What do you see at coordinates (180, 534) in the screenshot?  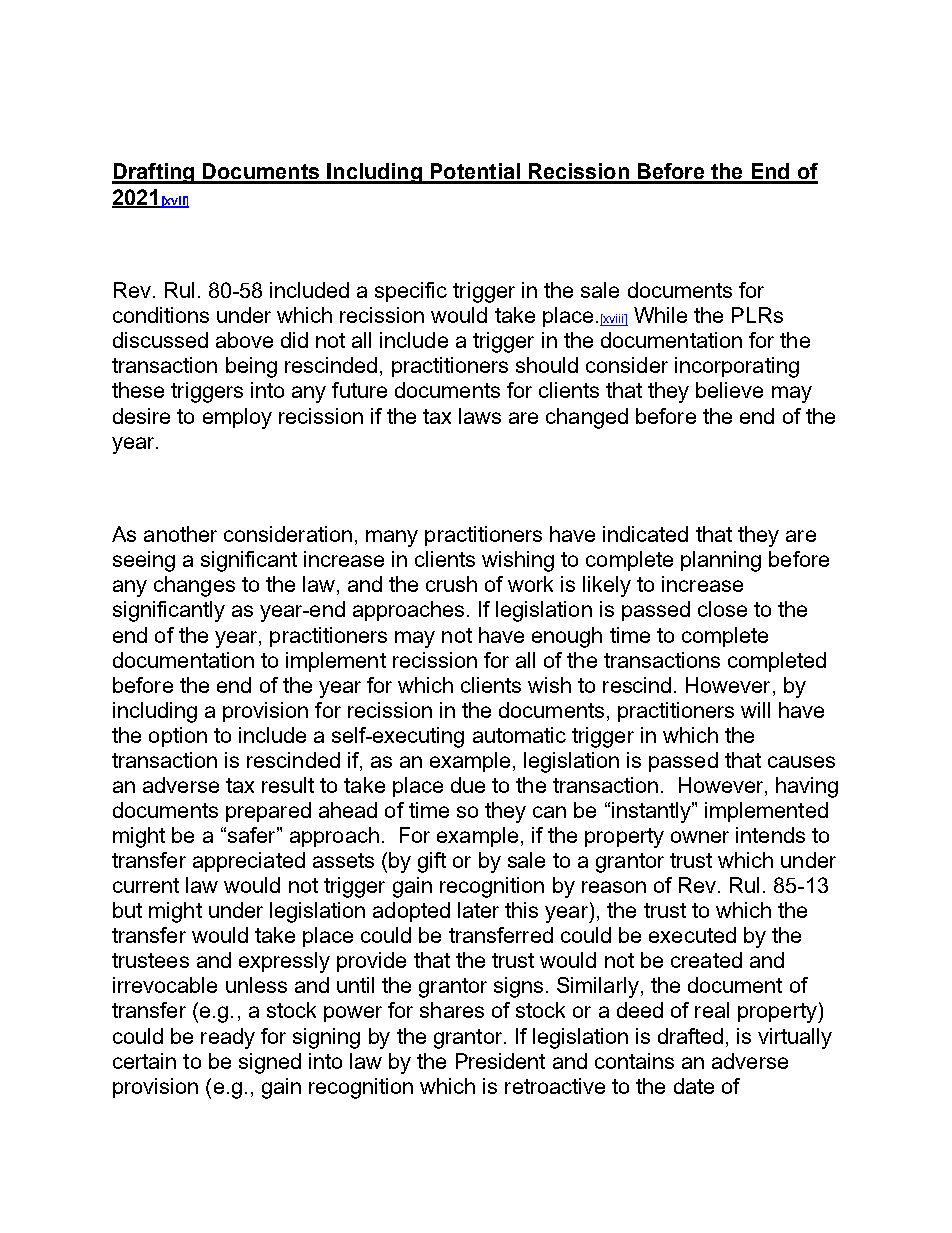 I see `another` at bounding box center [180, 534].
